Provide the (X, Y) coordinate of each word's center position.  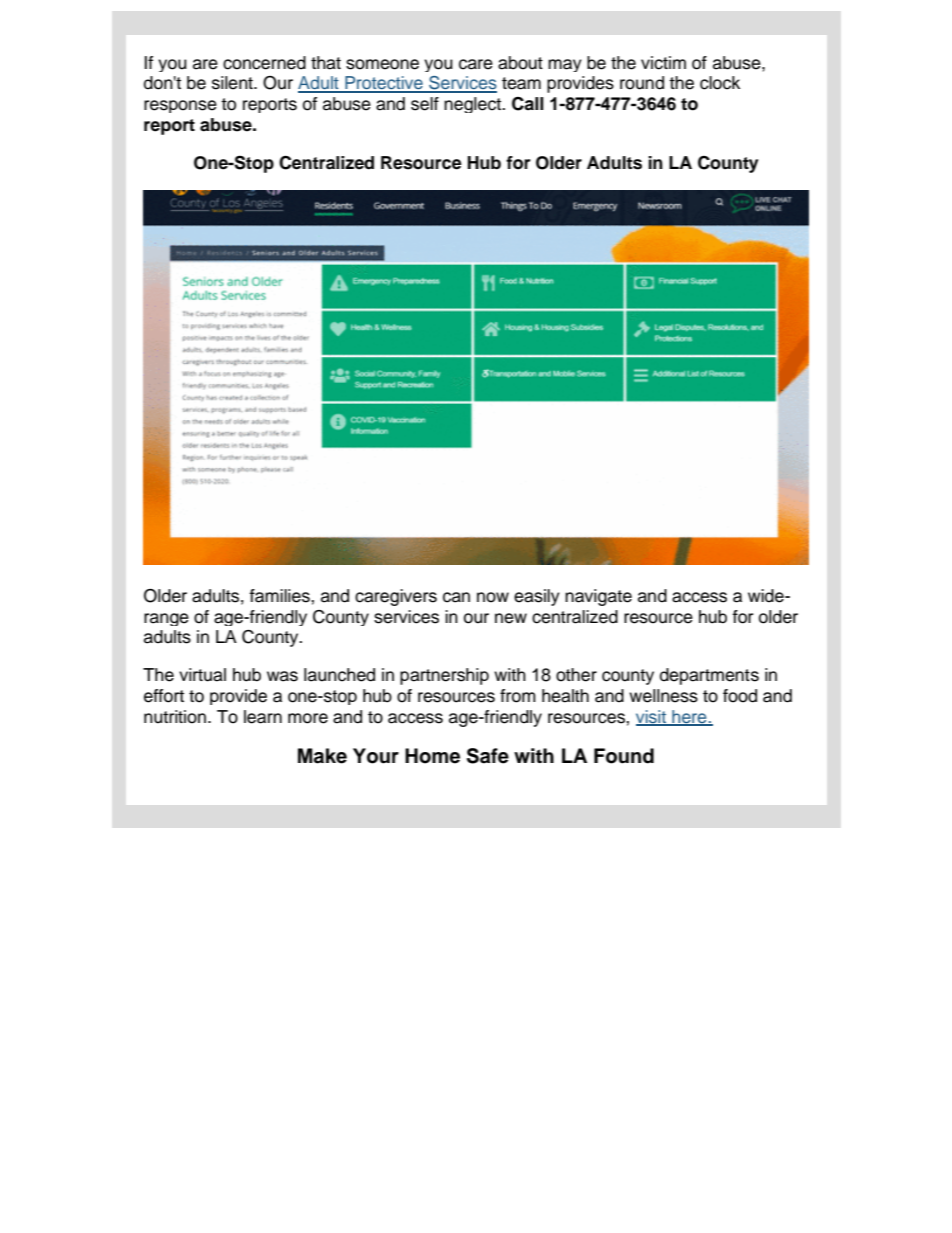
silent (233, 83)
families (281, 596)
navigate (598, 597)
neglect (473, 105)
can (456, 597)
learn (263, 717)
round (642, 83)
